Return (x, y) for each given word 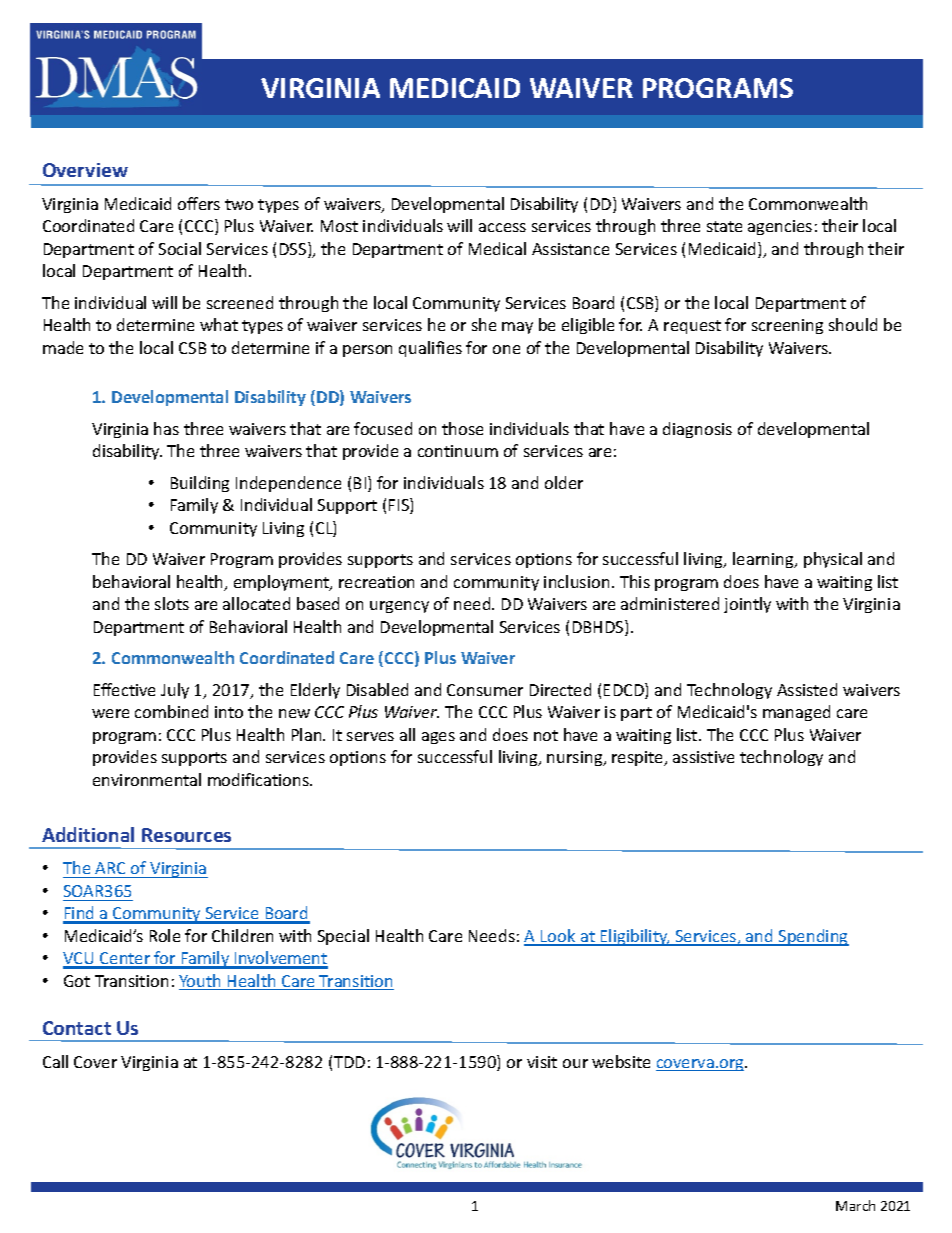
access (502, 227)
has (166, 428)
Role (165, 935)
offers (199, 203)
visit (542, 1062)
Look (558, 937)
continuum (458, 451)
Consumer (485, 690)
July (175, 691)
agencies (780, 227)
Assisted (807, 689)
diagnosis (697, 430)
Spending (813, 937)
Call (55, 1061)
